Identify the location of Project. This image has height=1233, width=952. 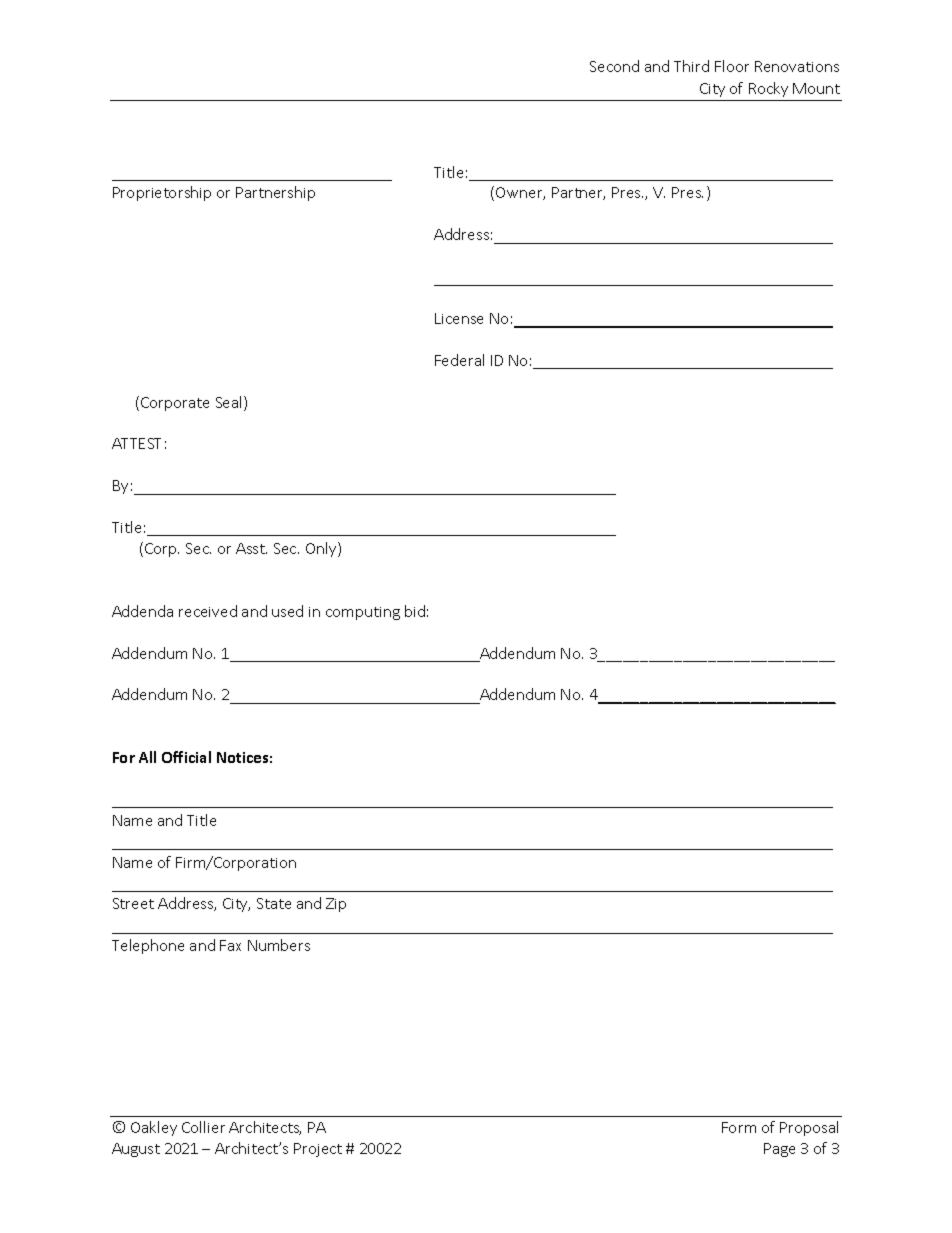
(318, 1150).
